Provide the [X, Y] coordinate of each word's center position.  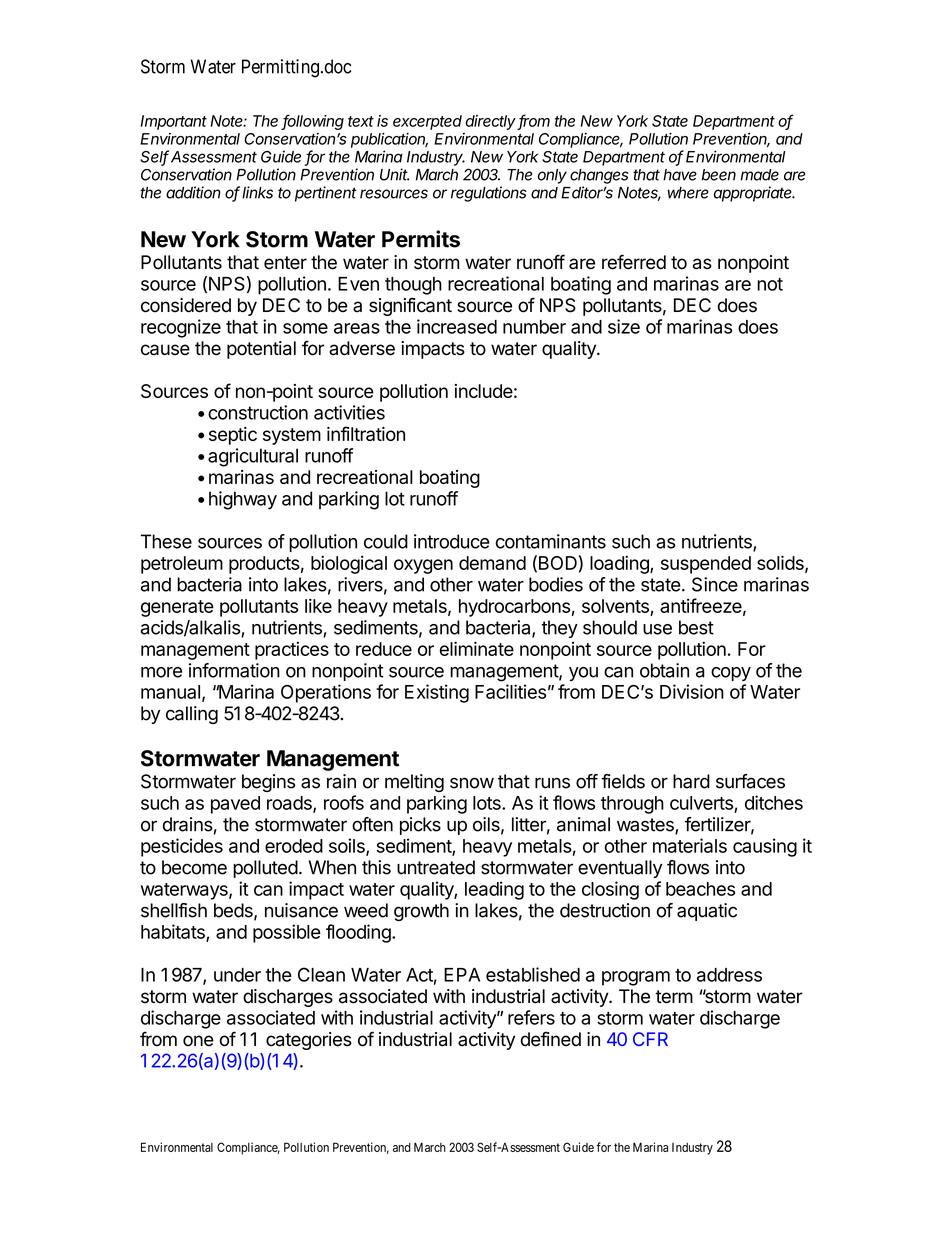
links [257, 192]
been [719, 175]
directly [492, 122]
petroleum [182, 565]
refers [531, 1017]
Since [715, 584]
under [237, 975]
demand [492, 563]
